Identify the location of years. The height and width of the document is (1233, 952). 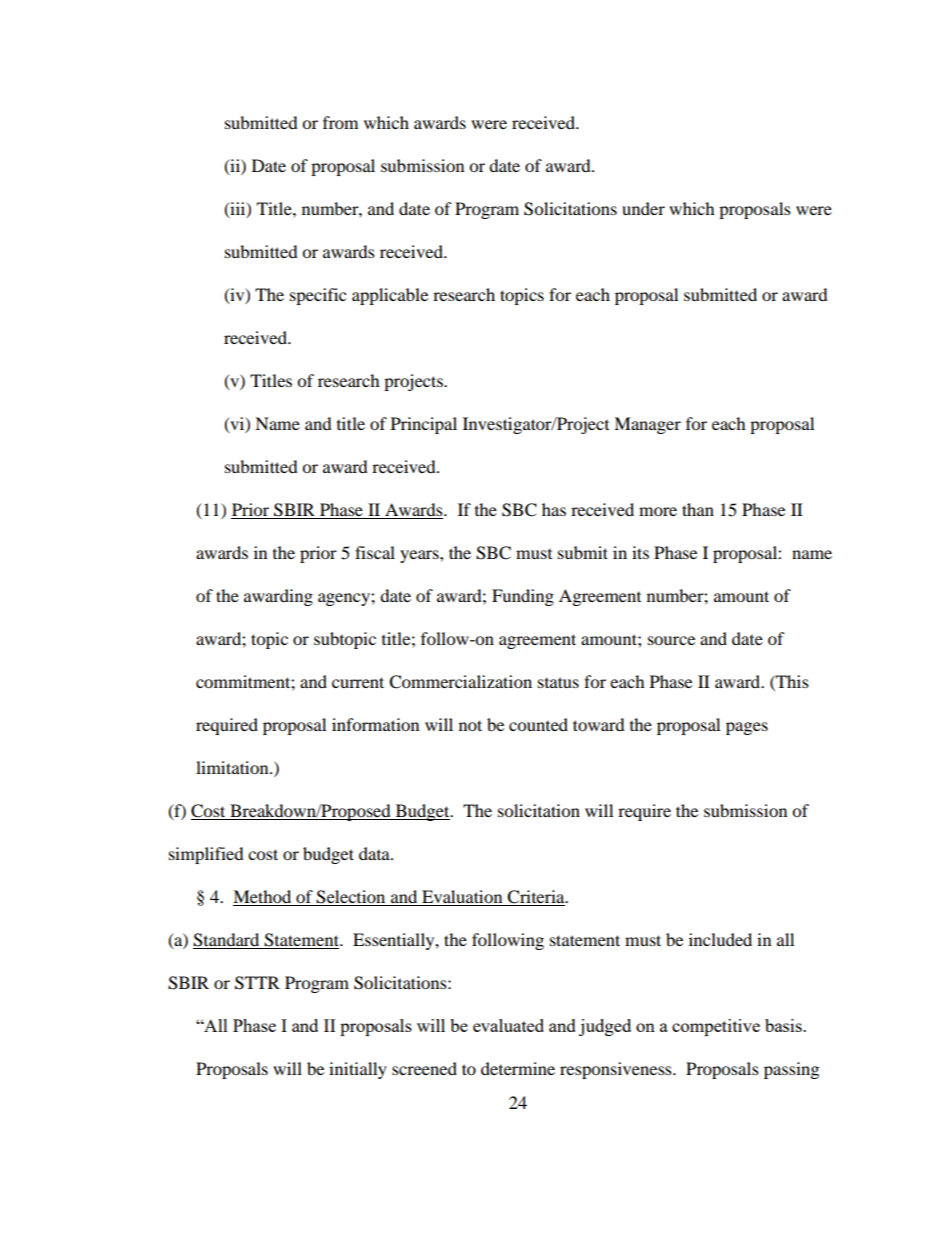
(420, 556).
